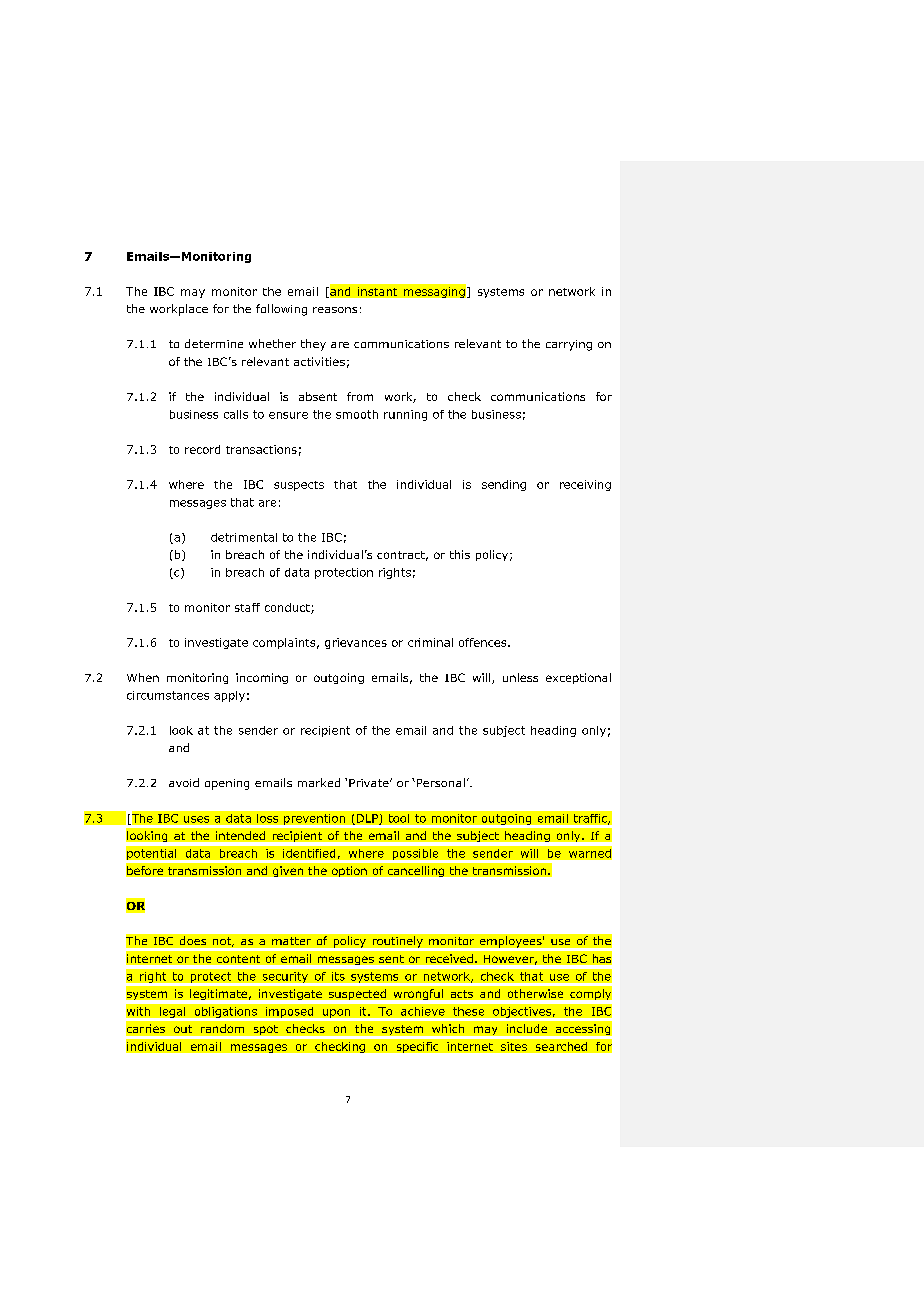 The width and height of the screenshot is (924, 1308). I want to click on reasons, so click(335, 310).
